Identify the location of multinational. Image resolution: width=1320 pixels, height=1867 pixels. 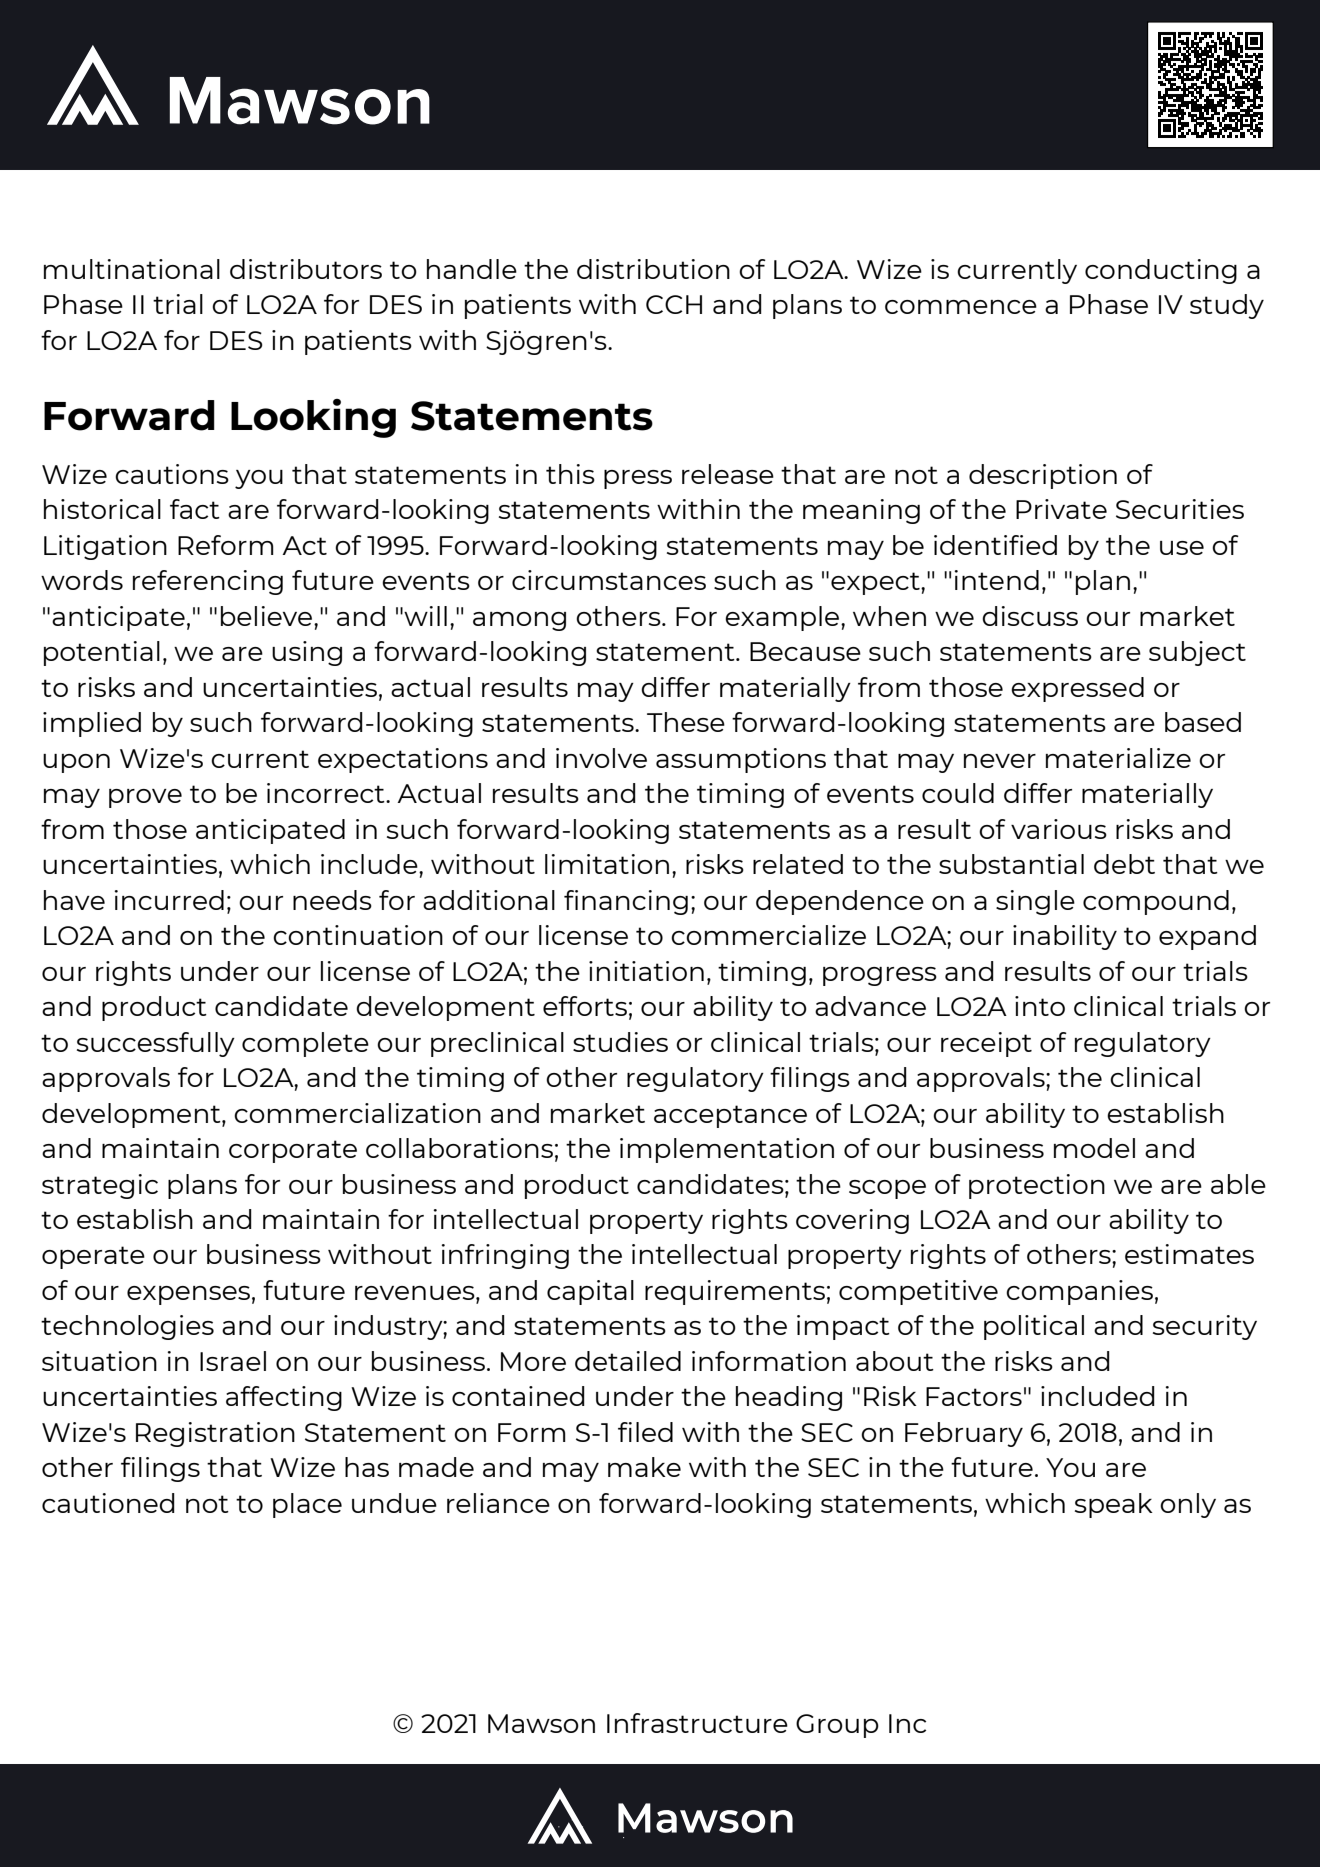
(132, 269).
